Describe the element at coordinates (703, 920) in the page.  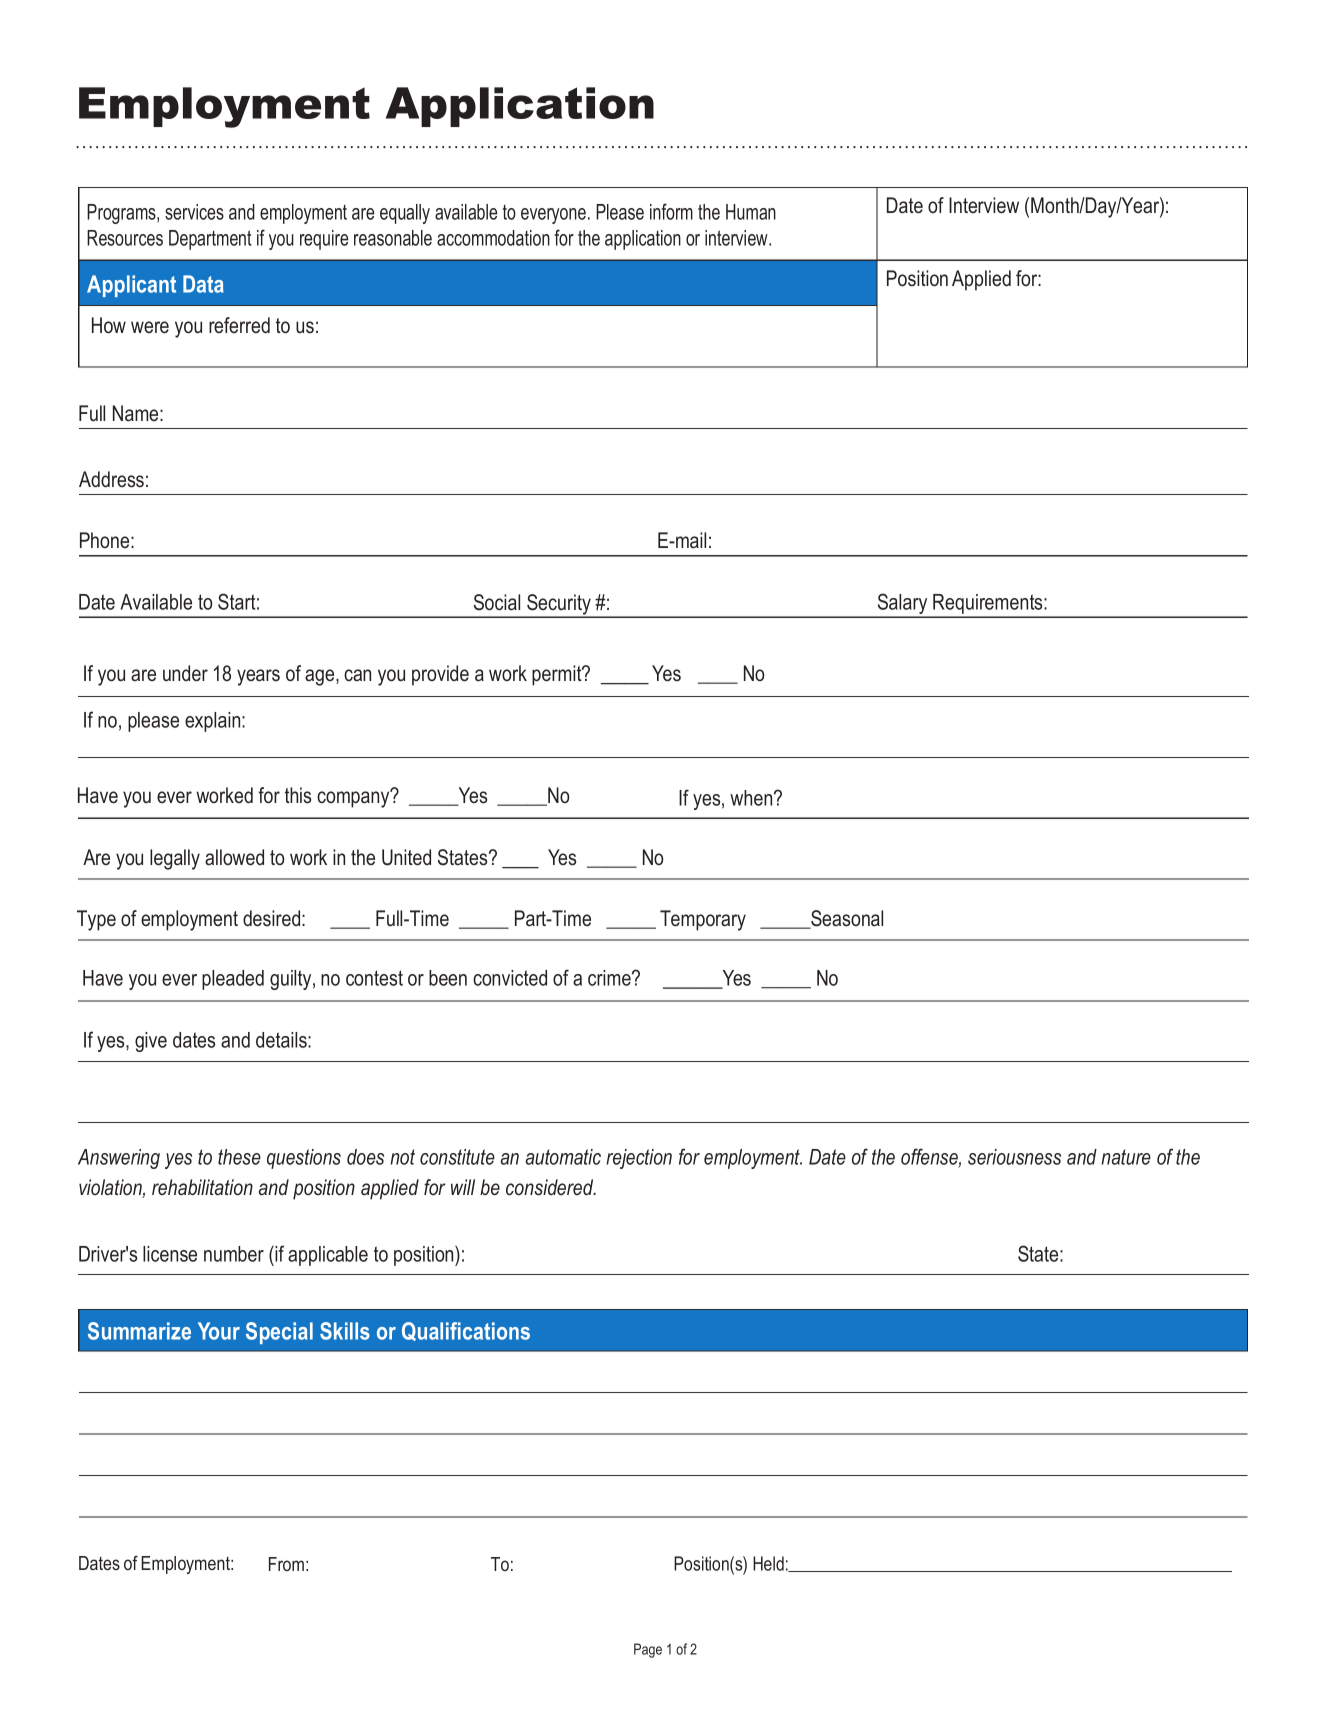
I see `Temporary` at that location.
